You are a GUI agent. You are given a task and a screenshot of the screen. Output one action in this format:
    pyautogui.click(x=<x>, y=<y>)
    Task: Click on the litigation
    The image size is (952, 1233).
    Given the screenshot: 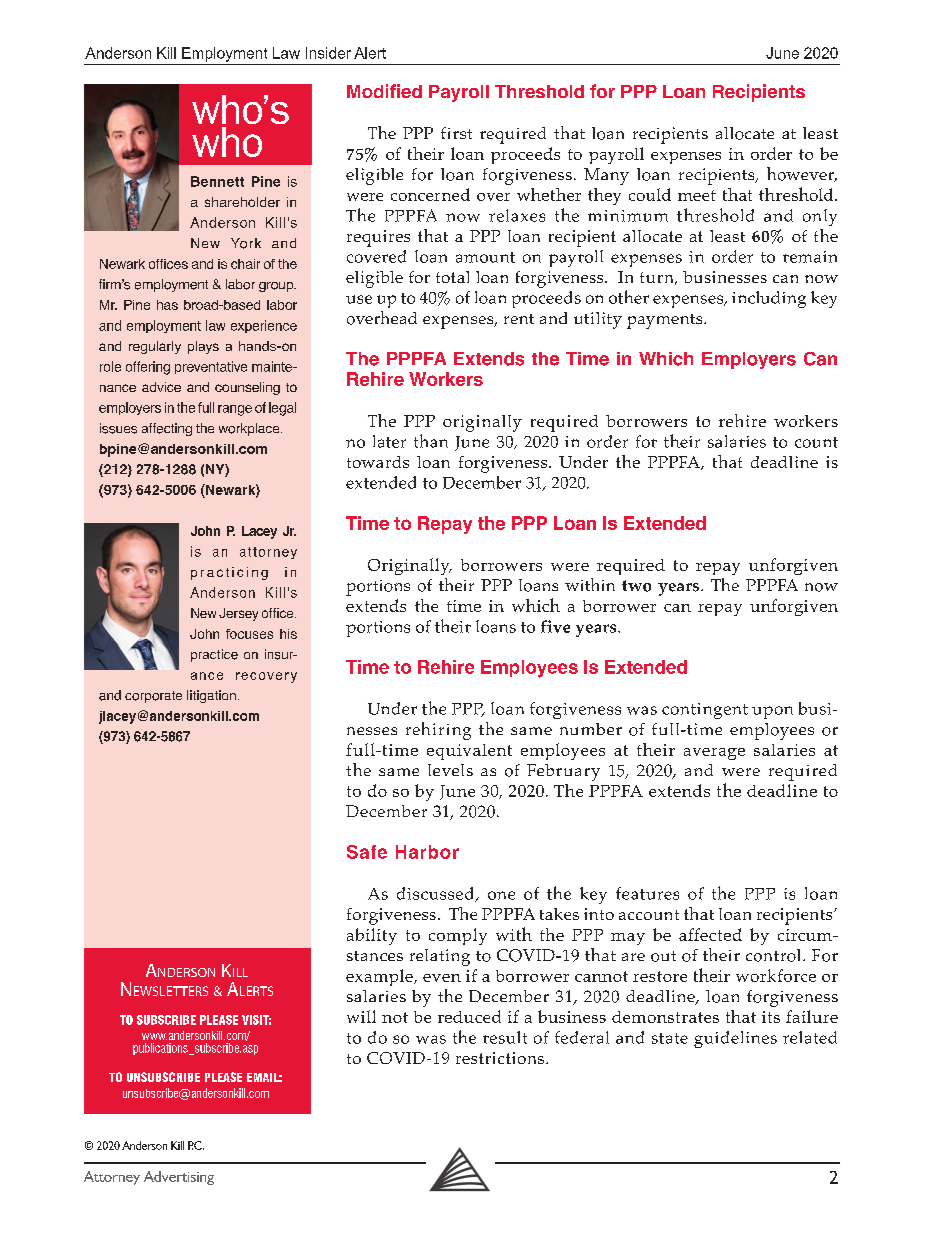 What is the action you would take?
    pyautogui.click(x=211, y=696)
